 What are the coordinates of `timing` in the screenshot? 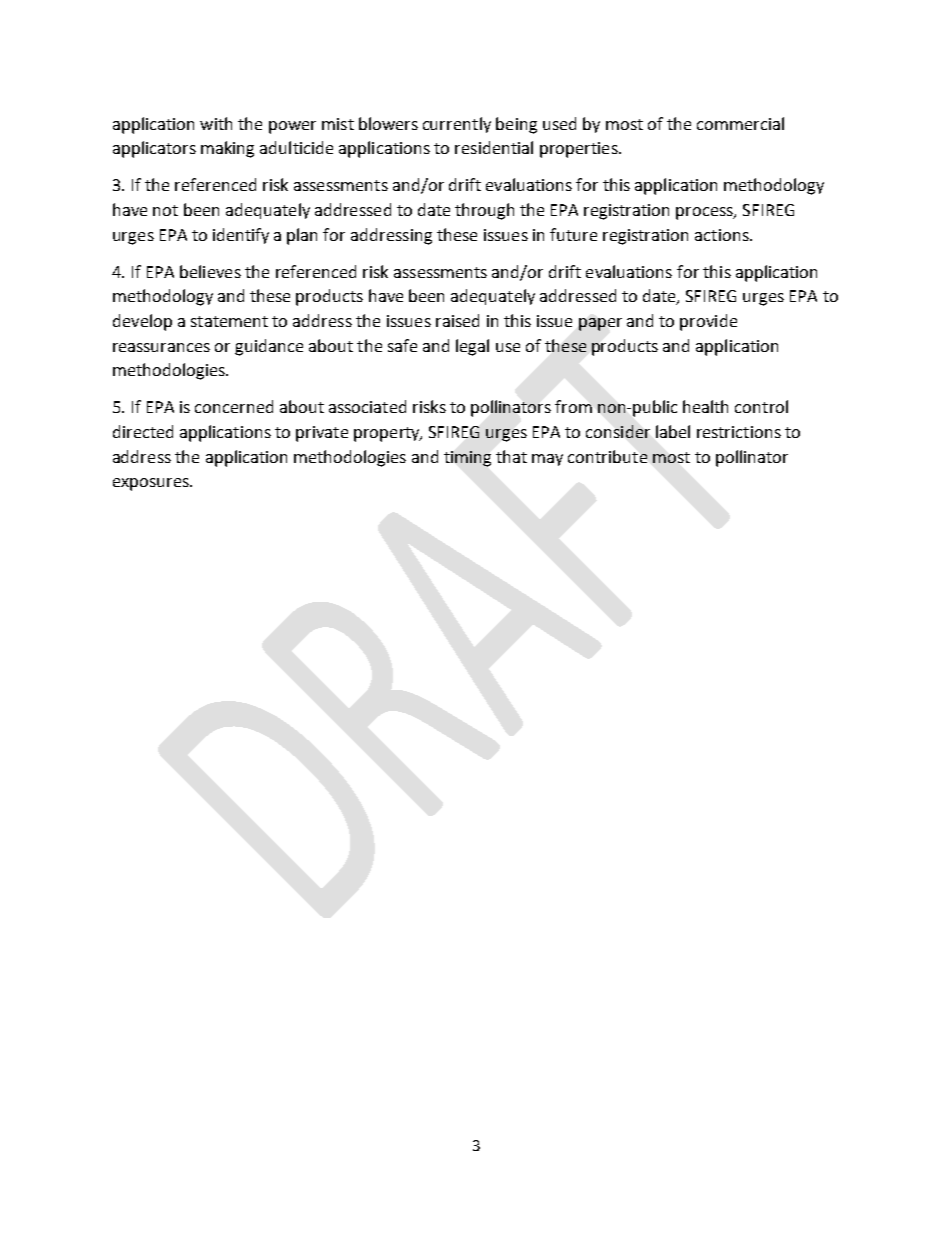 It's located at (467, 459).
